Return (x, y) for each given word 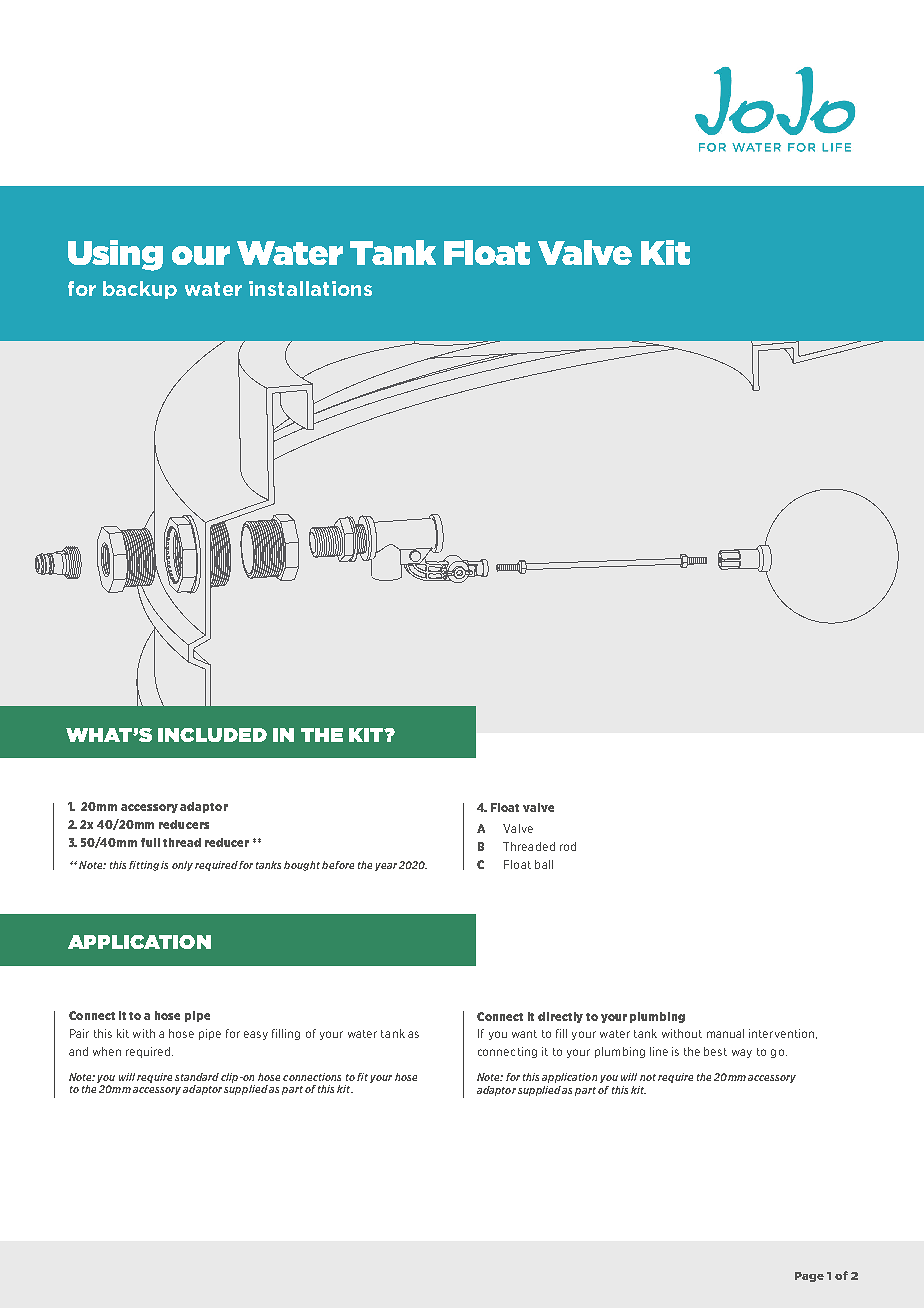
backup (140, 290)
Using (115, 255)
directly (560, 1017)
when (107, 1051)
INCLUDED (212, 735)
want (524, 1034)
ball (544, 864)
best (715, 1051)
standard (197, 1077)
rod (568, 846)
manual (725, 1033)
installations (310, 288)
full (150, 842)
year (386, 867)
